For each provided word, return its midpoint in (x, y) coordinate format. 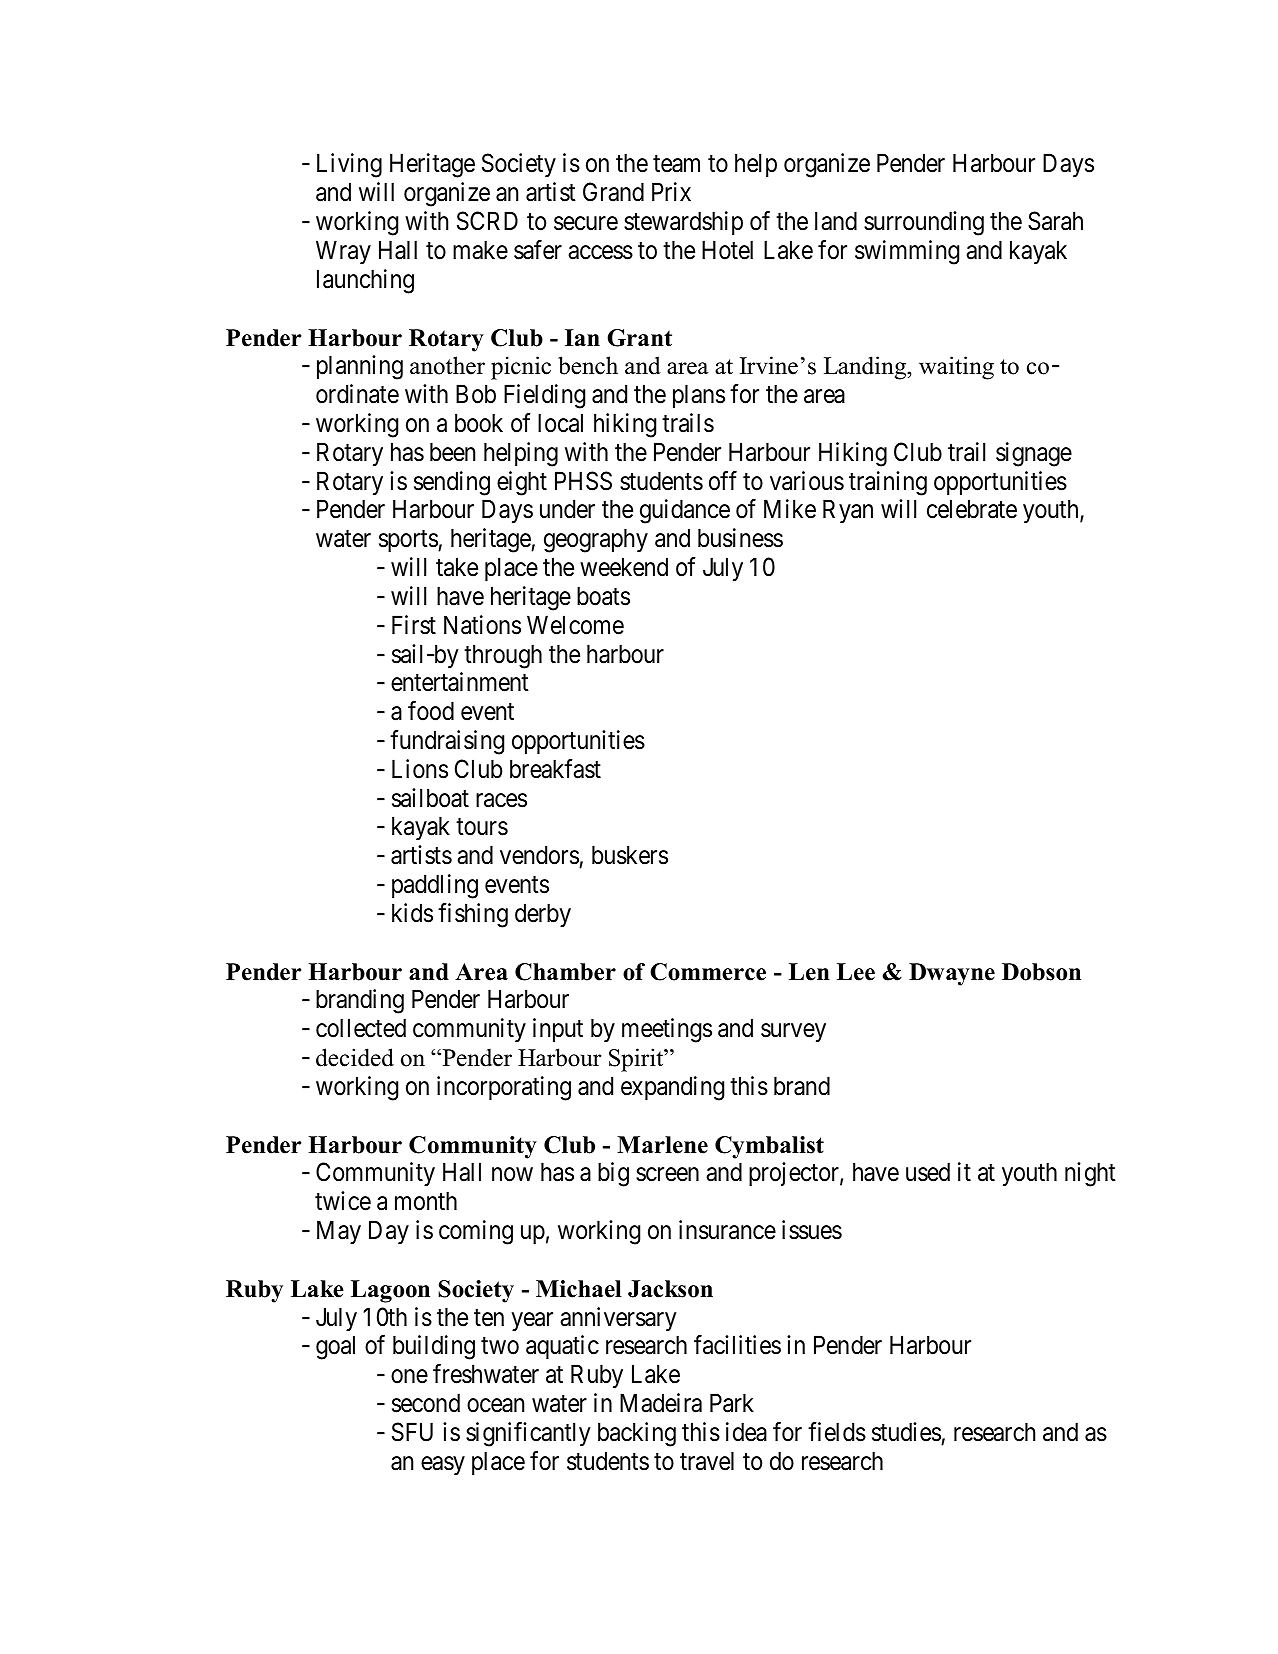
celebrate (972, 509)
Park (732, 1403)
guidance (685, 511)
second (426, 1403)
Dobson (1041, 972)
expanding (672, 1088)
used (928, 1172)
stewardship (683, 223)
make (480, 250)
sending (452, 483)
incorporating (504, 1088)
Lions (420, 769)
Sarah (1055, 221)
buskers (630, 855)
